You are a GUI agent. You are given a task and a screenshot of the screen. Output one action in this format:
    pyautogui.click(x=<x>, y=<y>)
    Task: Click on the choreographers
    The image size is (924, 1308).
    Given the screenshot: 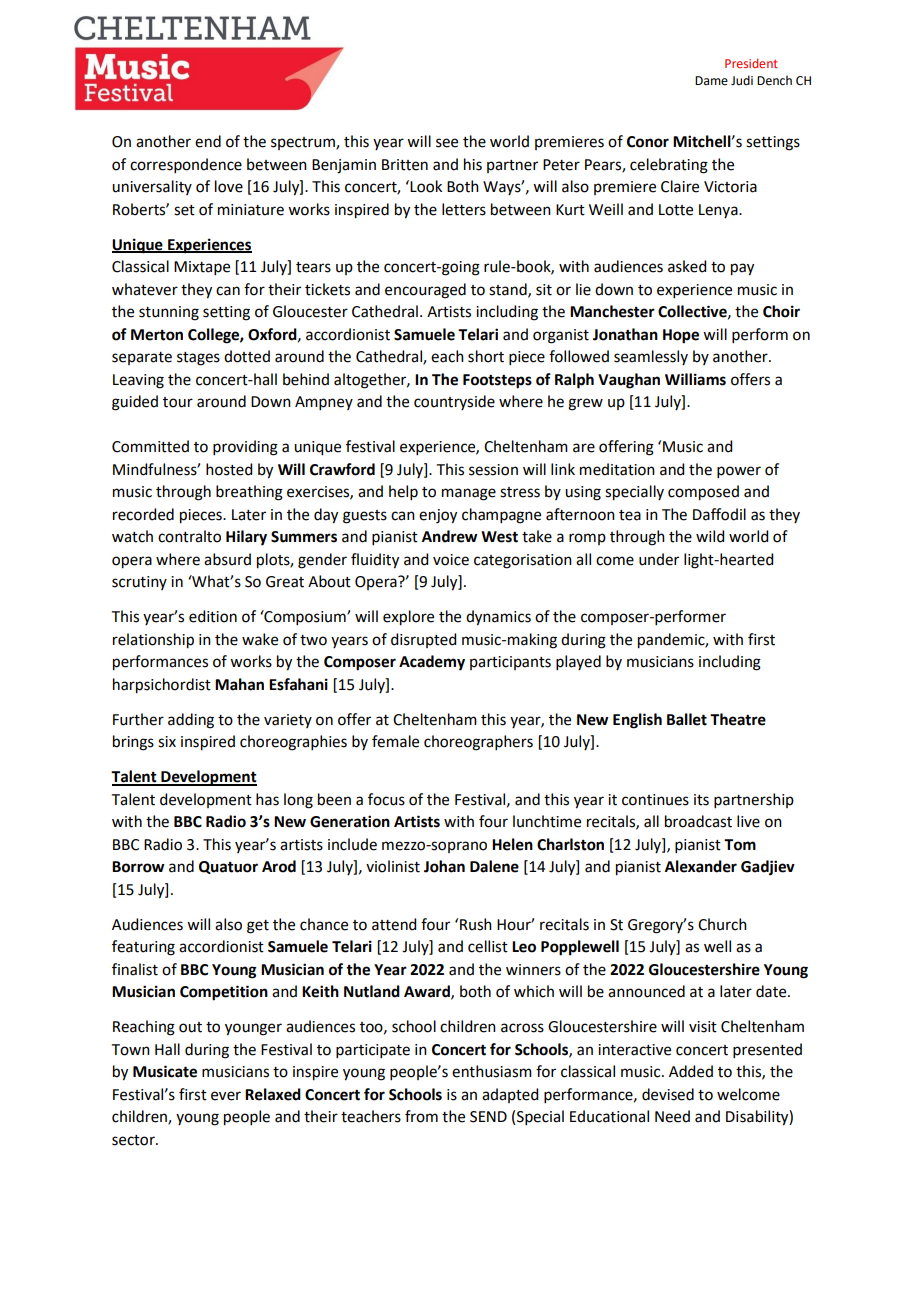 What is the action you would take?
    pyautogui.click(x=478, y=743)
